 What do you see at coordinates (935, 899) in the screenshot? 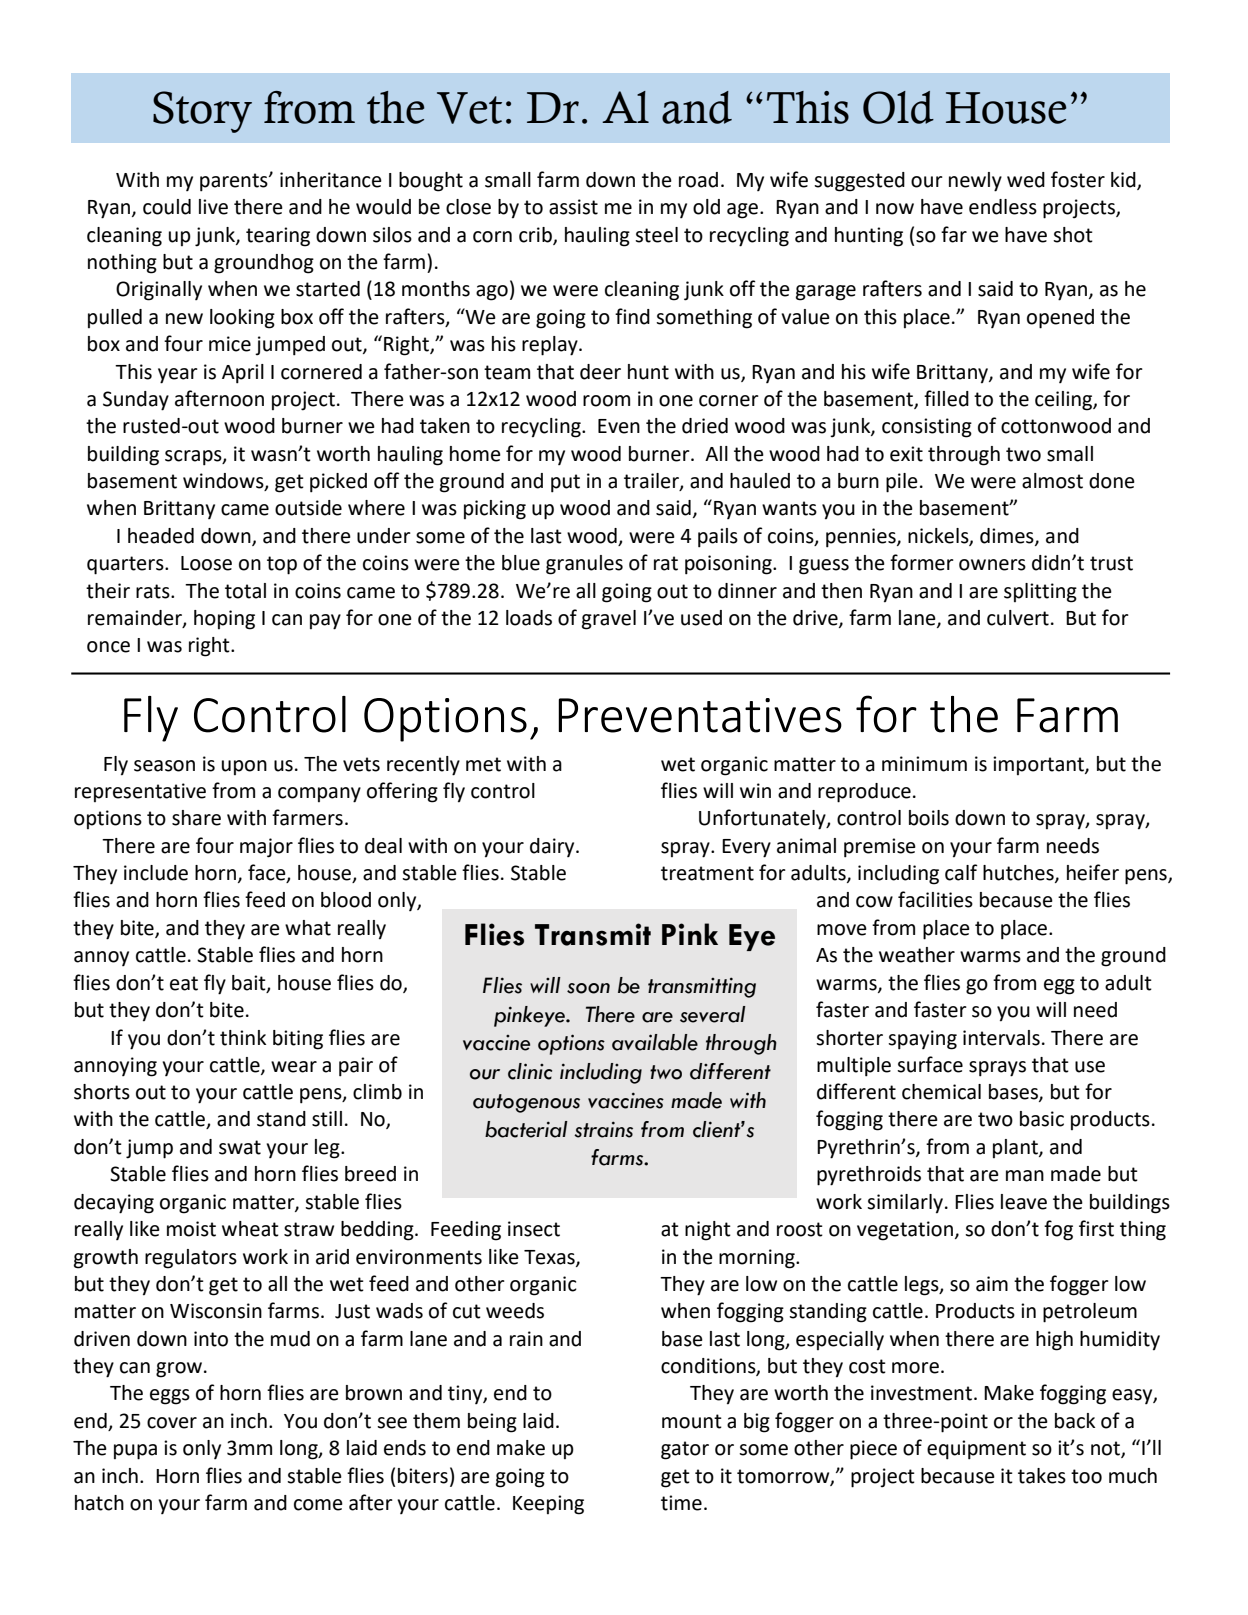
I see `facilities` at bounding box center [935, 899].
